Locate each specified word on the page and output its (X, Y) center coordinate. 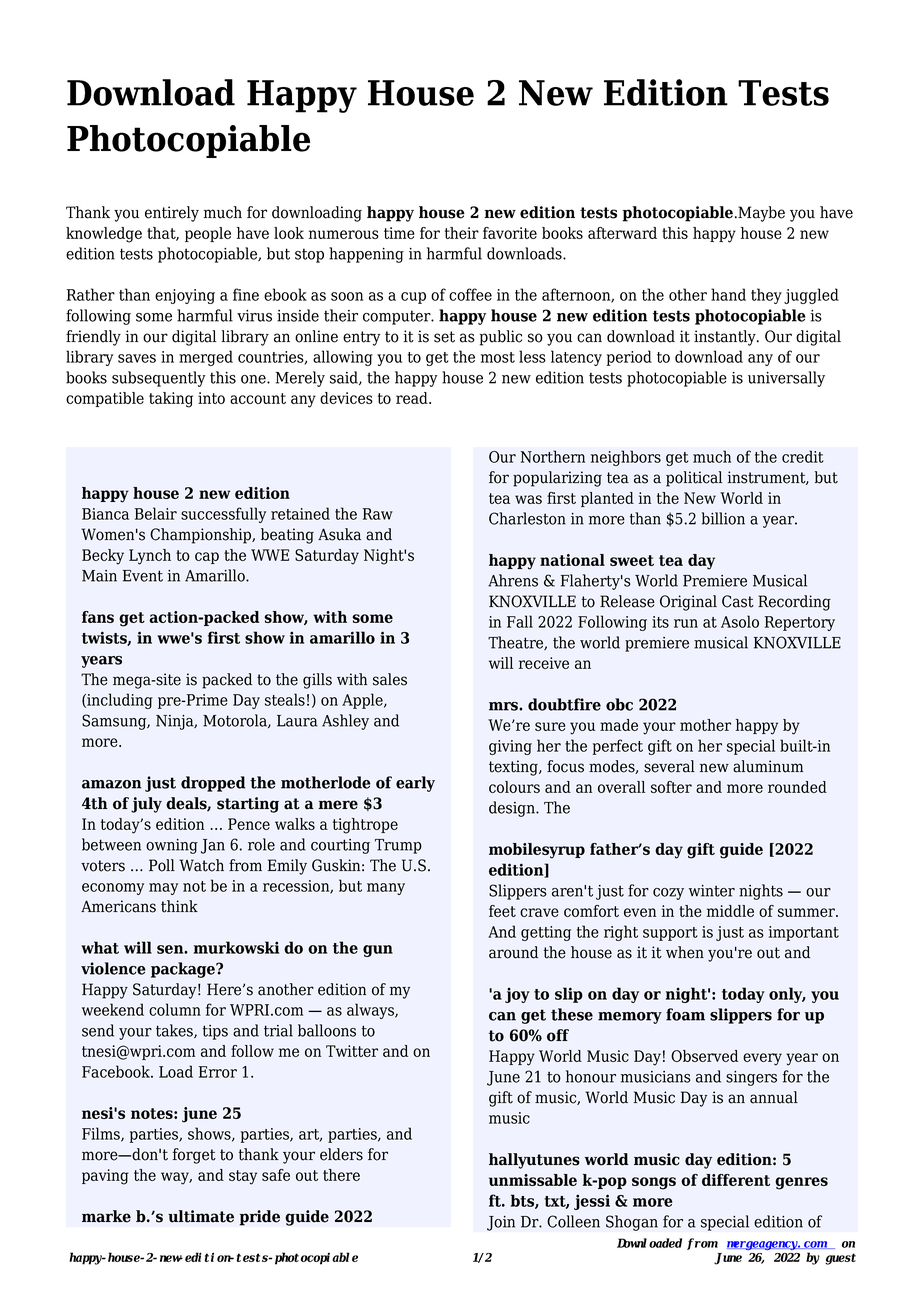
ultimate (201, 1216)
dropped (213, 784)
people (208, 234)
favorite (510, 233)
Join (501, 1223)
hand (728, 294)
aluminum (768, 766)
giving (510, 747)
